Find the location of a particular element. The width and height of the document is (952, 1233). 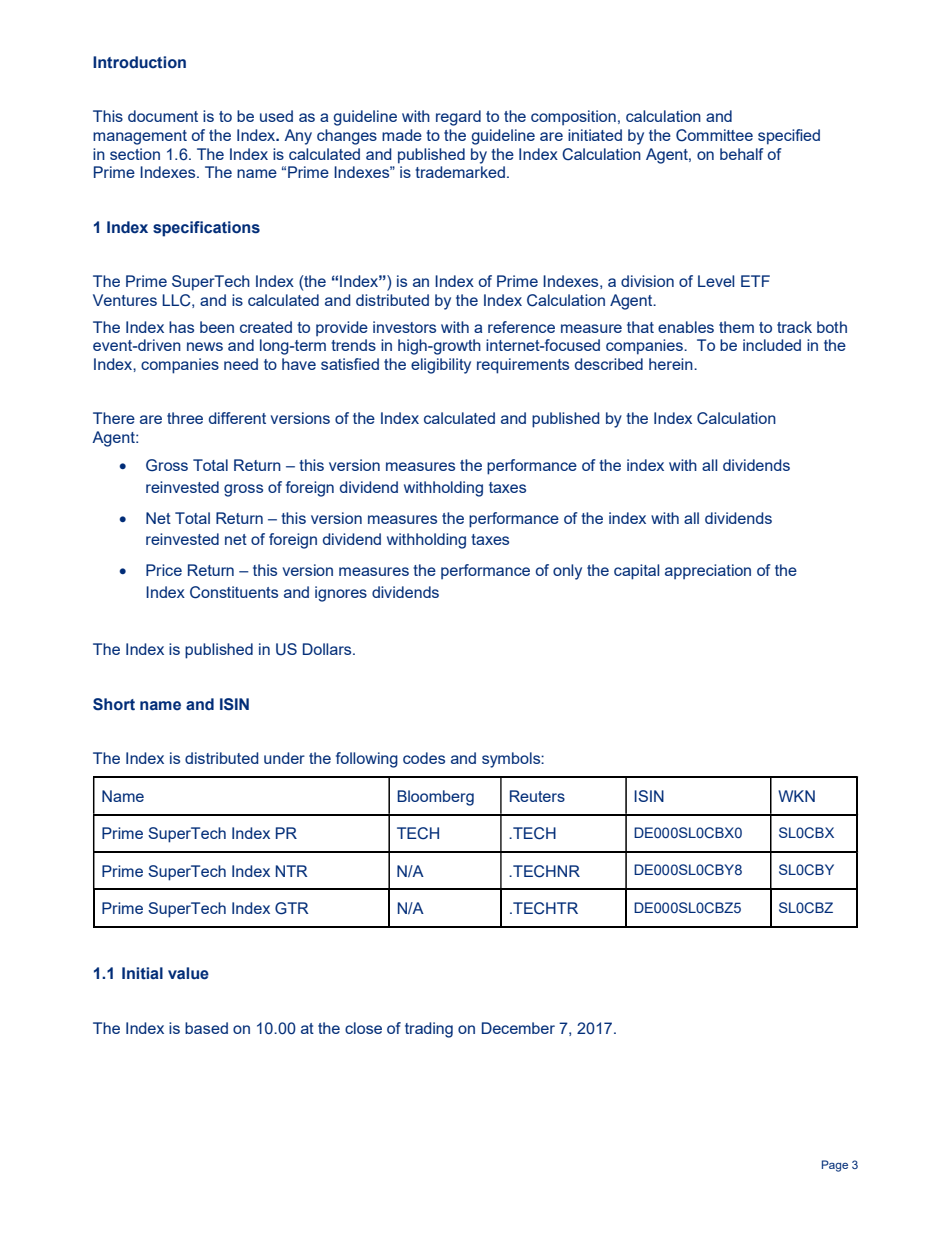

eligibility is located at coordinates (441, 366).
